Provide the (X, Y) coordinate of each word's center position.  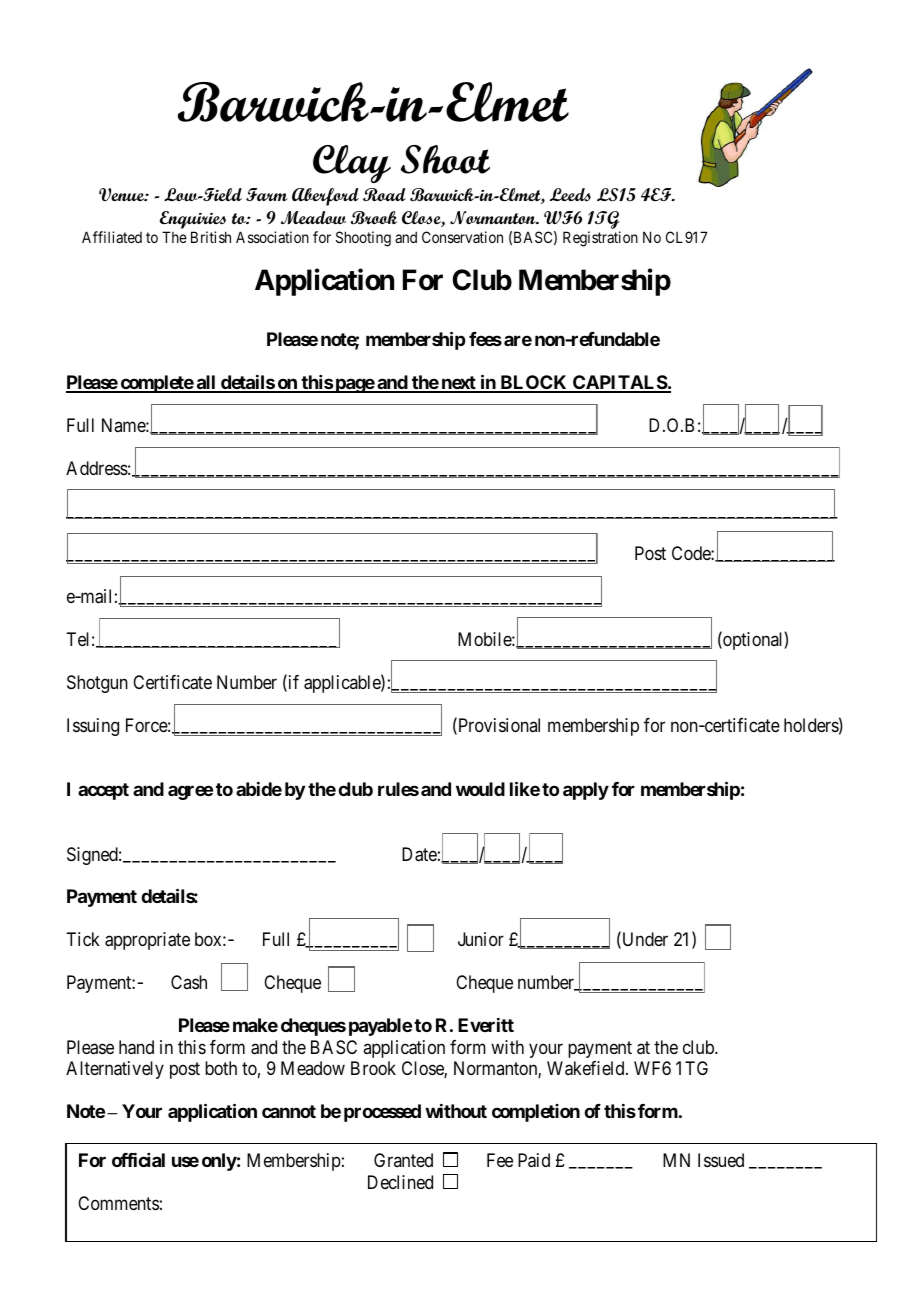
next (458, 384)
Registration (600, 239)
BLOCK (534, 383)
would (480, 789)
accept (103, 791)
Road (384, 194)
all (206, 383)
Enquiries (193, 220)
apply (586, 791)
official (138, 1160)
